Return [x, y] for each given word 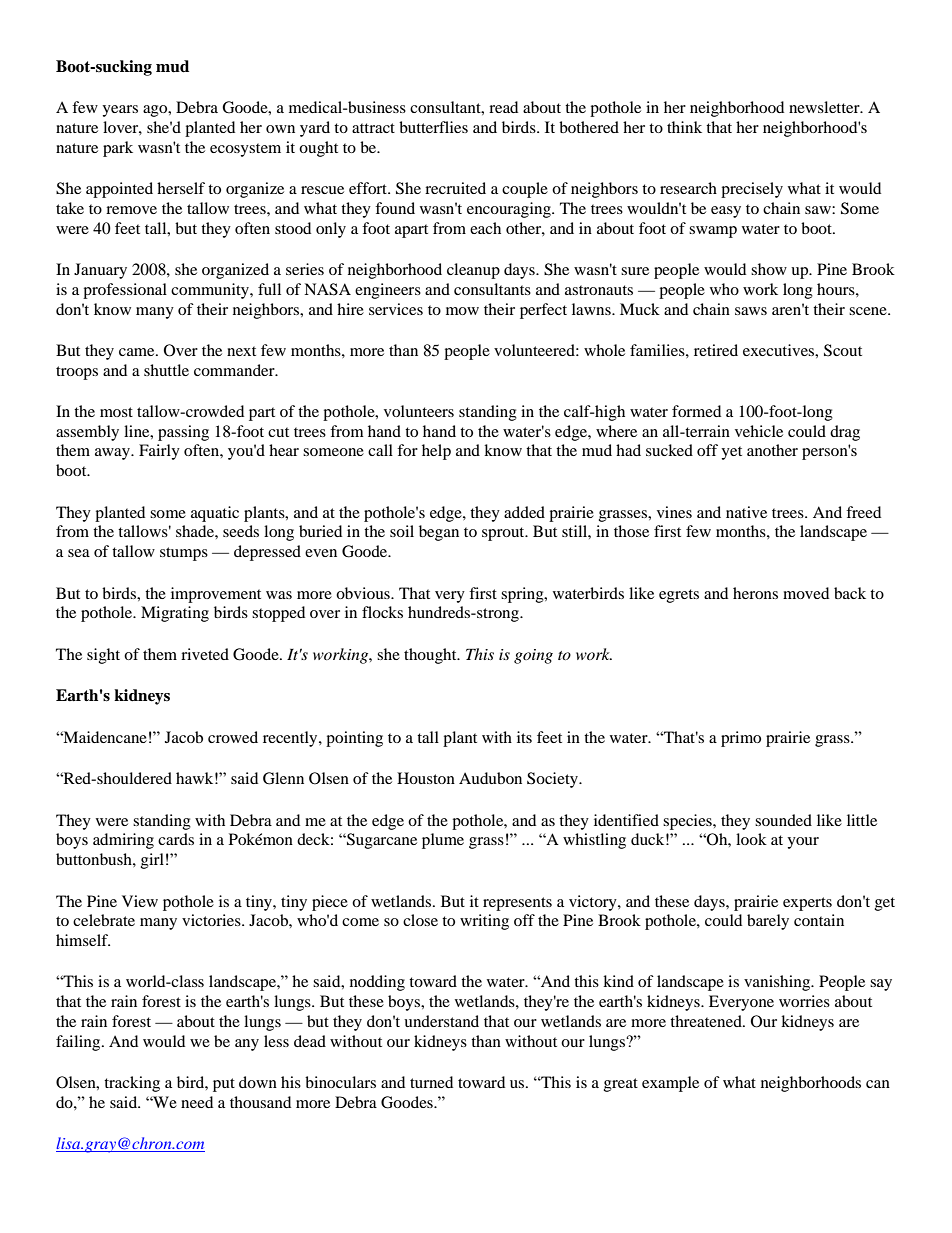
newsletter [825, 107]
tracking [132, 1084]
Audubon [490, 778]
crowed [233, 737]
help [436, 452]
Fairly [159, 452]
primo [741, 739]
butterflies [433, 127]
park [118, 149]
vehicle [759, 431]
